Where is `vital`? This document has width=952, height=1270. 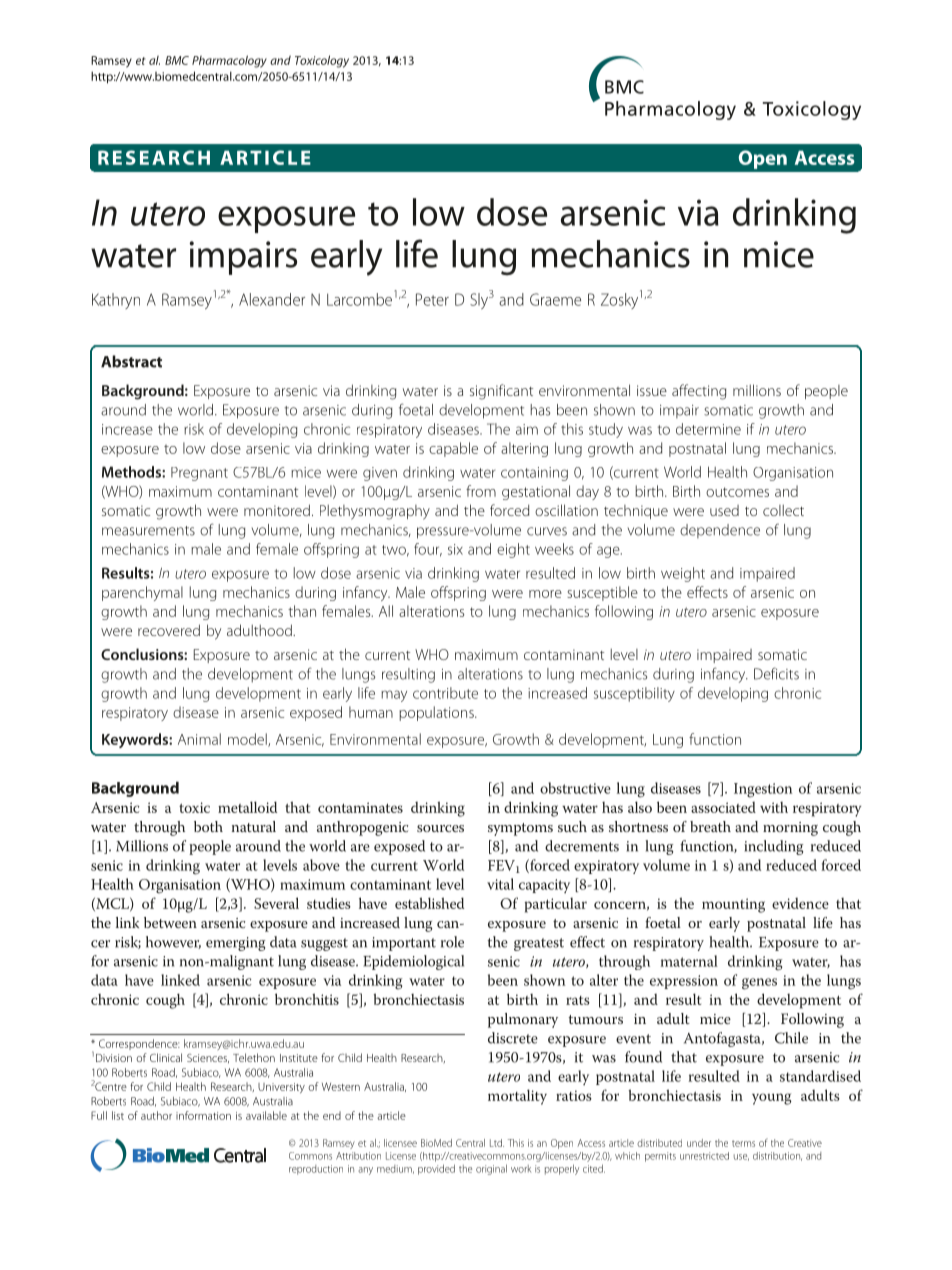 vital is located at coordinates (500, 884).
